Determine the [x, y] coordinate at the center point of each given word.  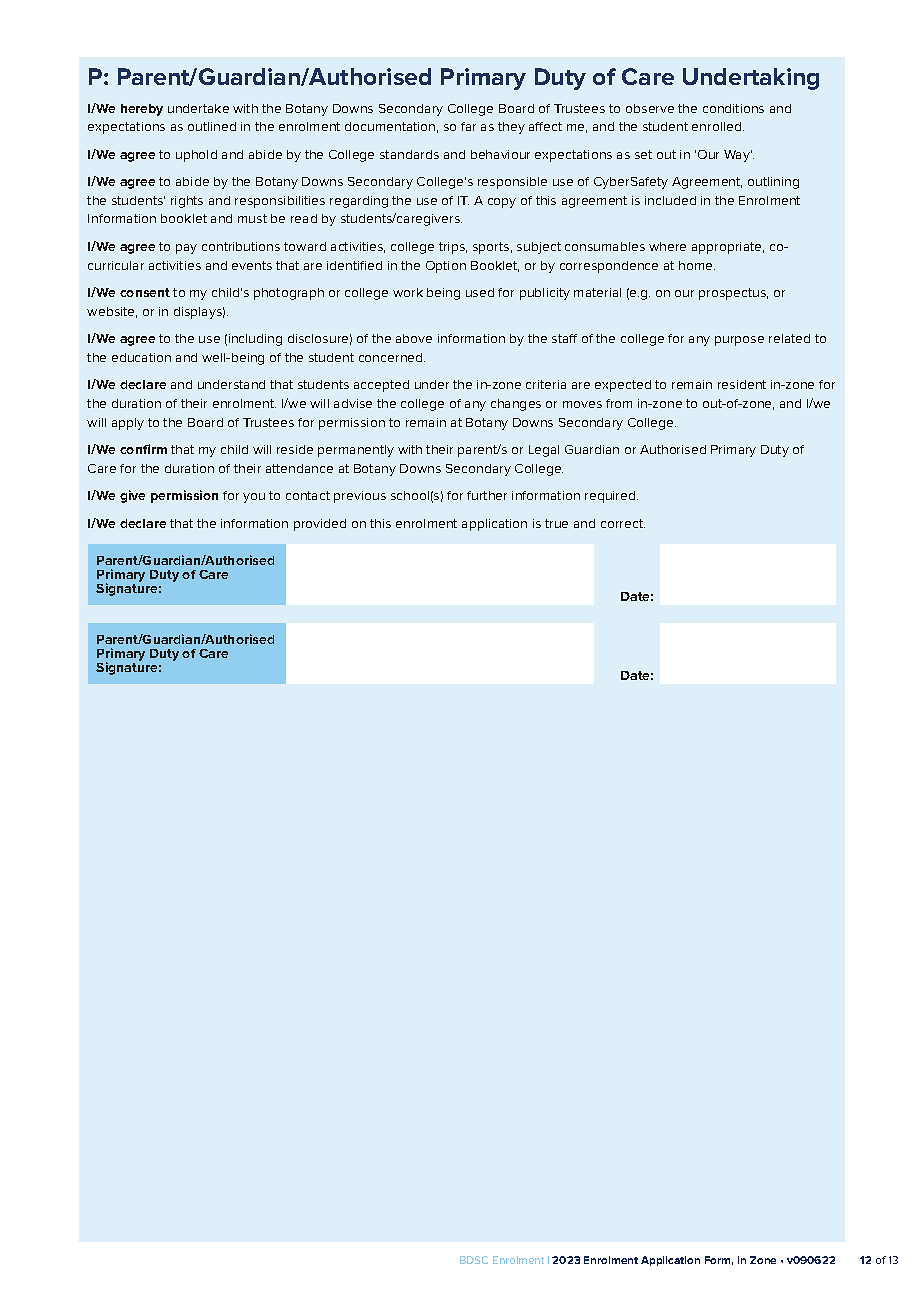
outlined [212, 126]
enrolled [718, 126]
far [468, 126]
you [254, 498]
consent [145, 292]
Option [446, 267]
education [141, 357]
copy [502, 203]
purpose [739, 341]
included [670, 200]
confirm [143, 449]
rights [187, 202]
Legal [544, 451]
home [697, 265]
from [619, 403]
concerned [392, 357]
